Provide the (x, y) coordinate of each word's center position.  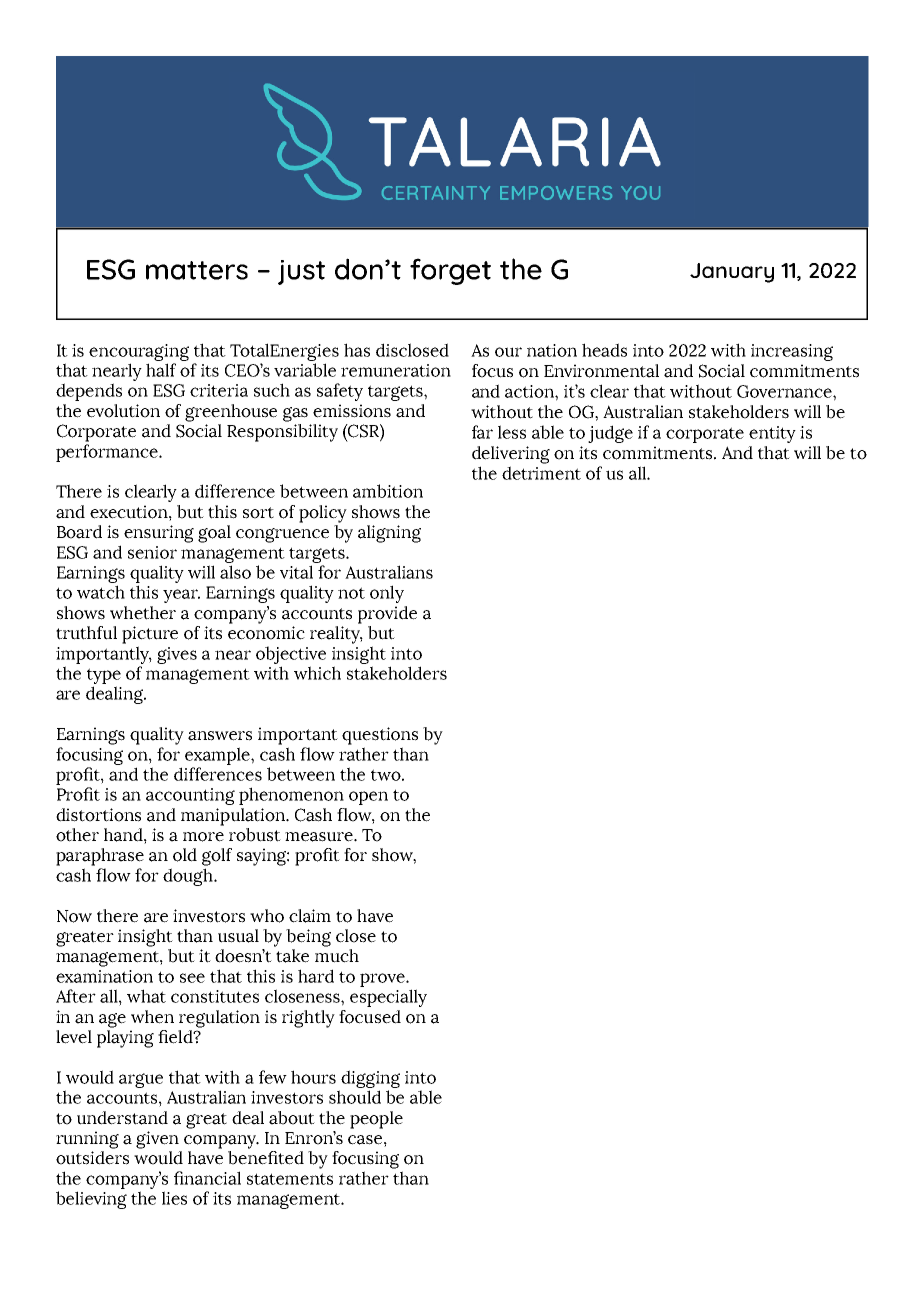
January (732, 273)
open (368, 798)
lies (174, 1198)
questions (380, 736)
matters (197, 270)
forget (450, 271)
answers (220, 736)
